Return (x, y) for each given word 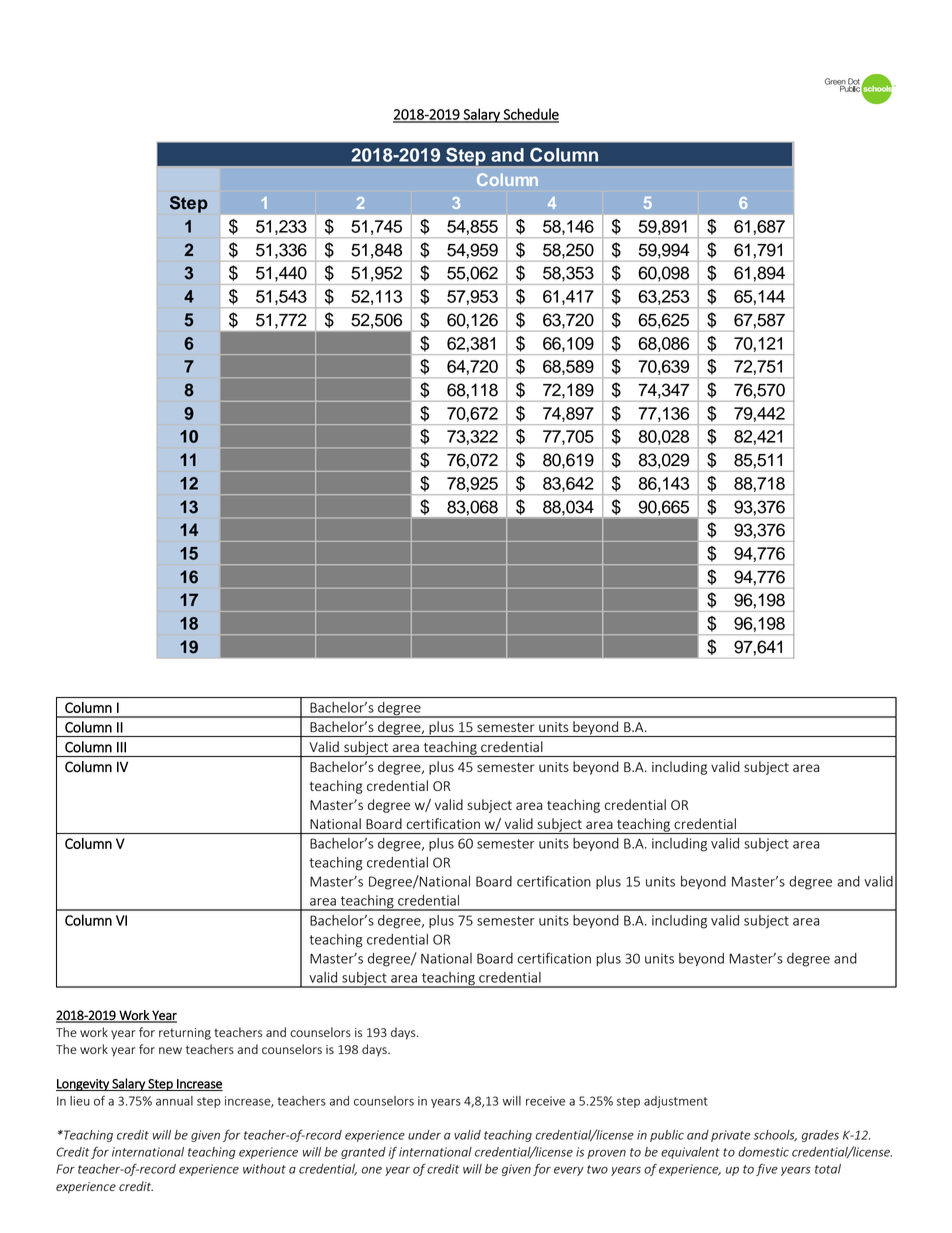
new (170, 1050)
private (731, 1136)
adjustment (676, 1102)
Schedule (530, 115)
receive (545, 1101)
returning (185, 1034)
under (424, 1135)
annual (174, 1101)
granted (363, 1153)
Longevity (83, 1085)
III (121, 747)
